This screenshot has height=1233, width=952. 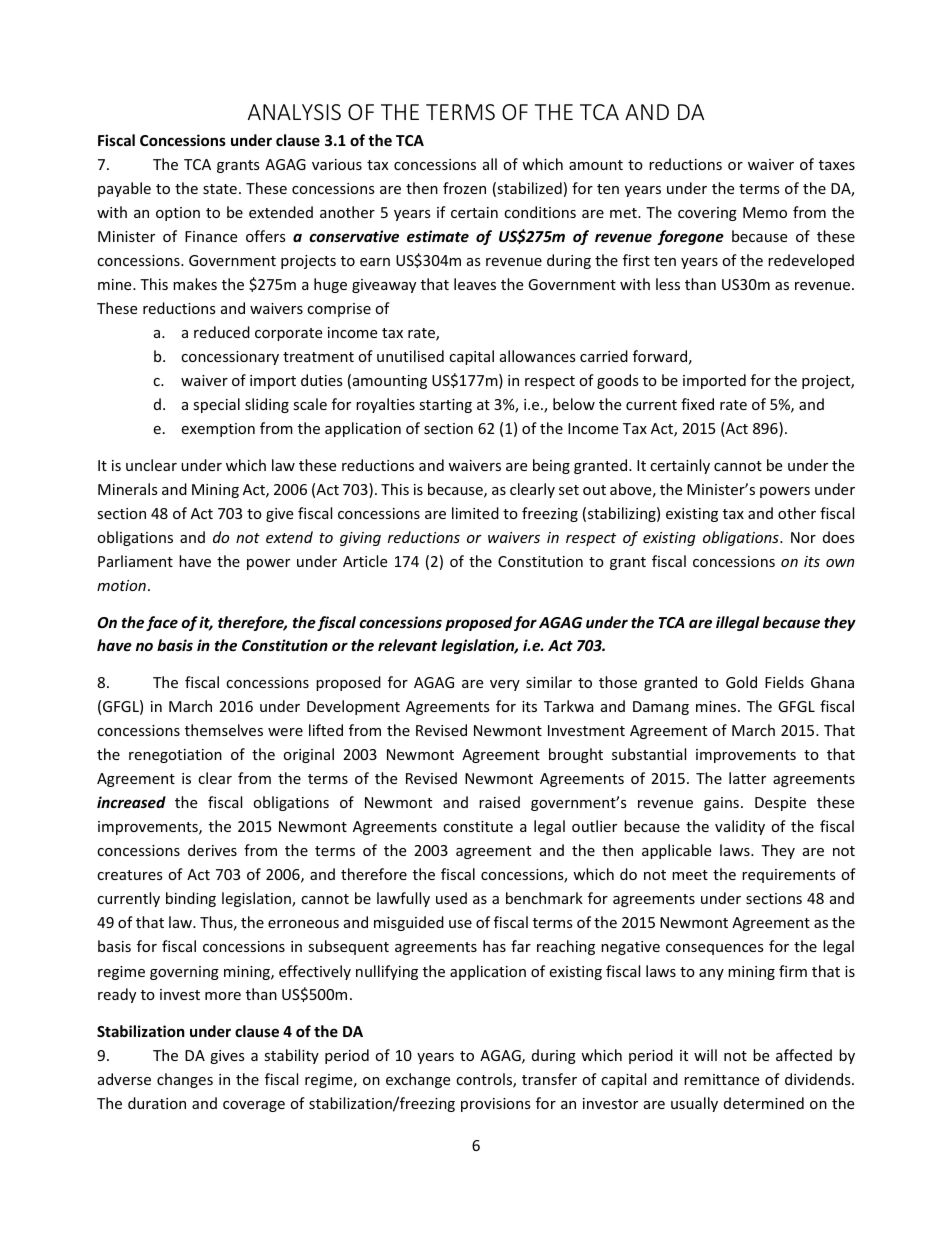 I want to click on provisions, so click(x=496, y=1105).
